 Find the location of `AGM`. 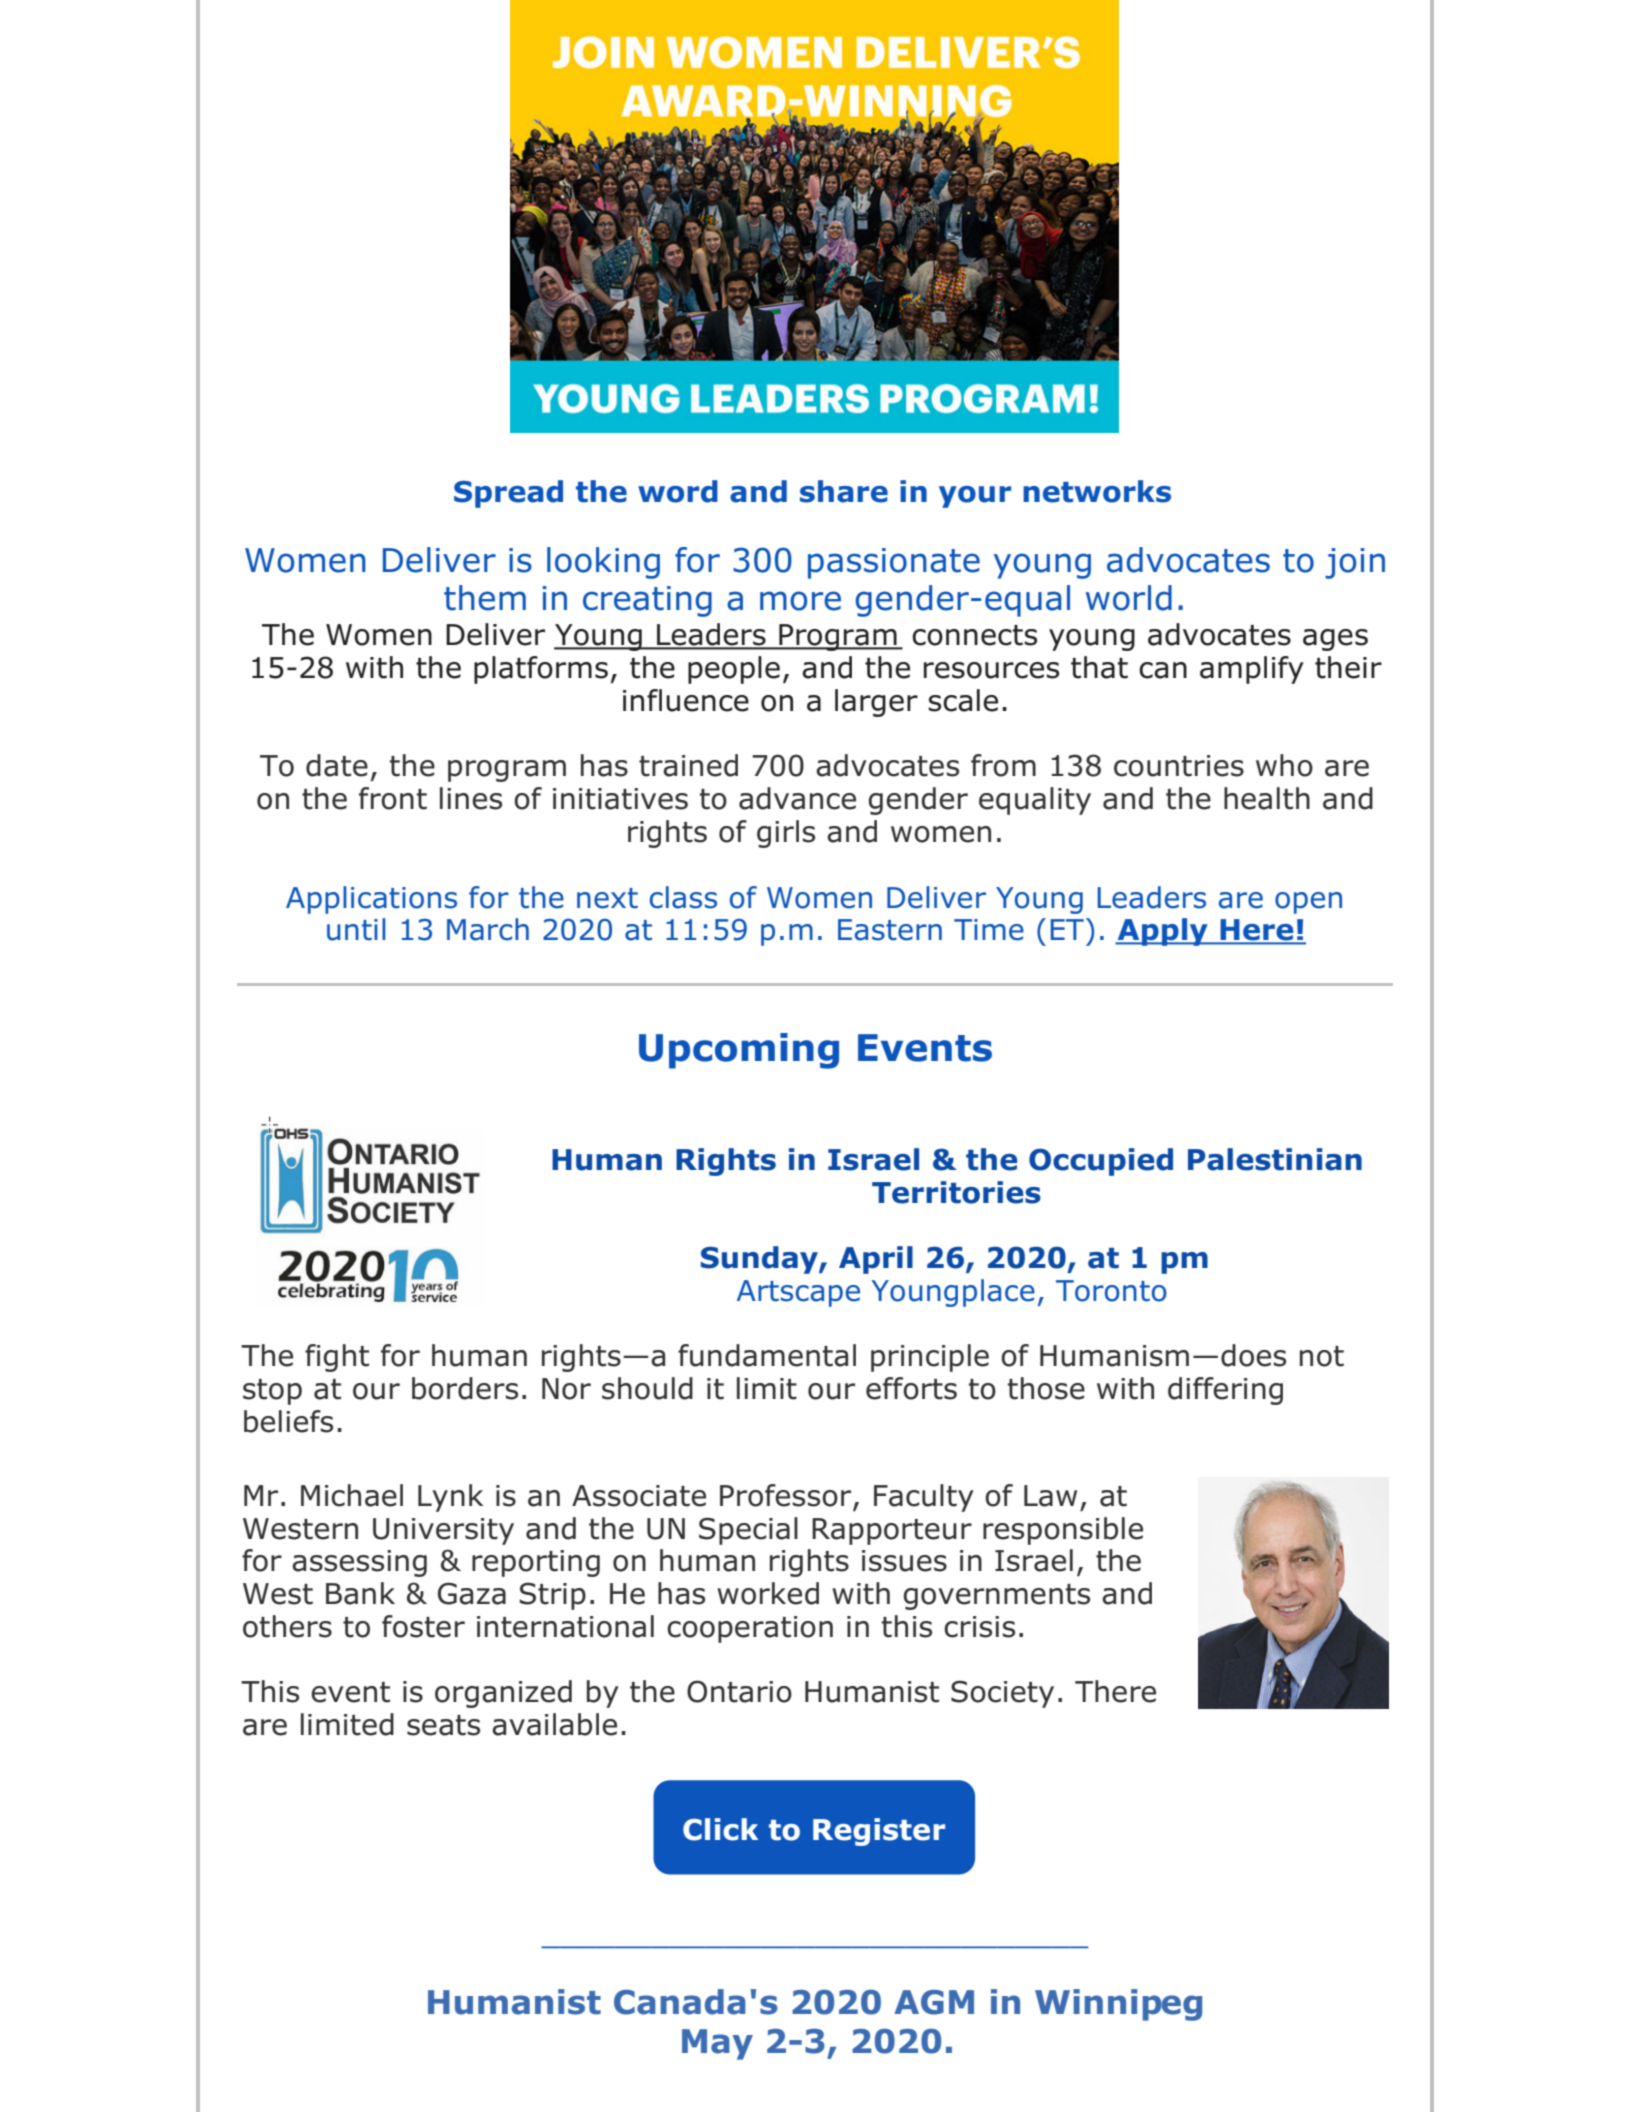

AGM is located at coordinates (934, 2002).
